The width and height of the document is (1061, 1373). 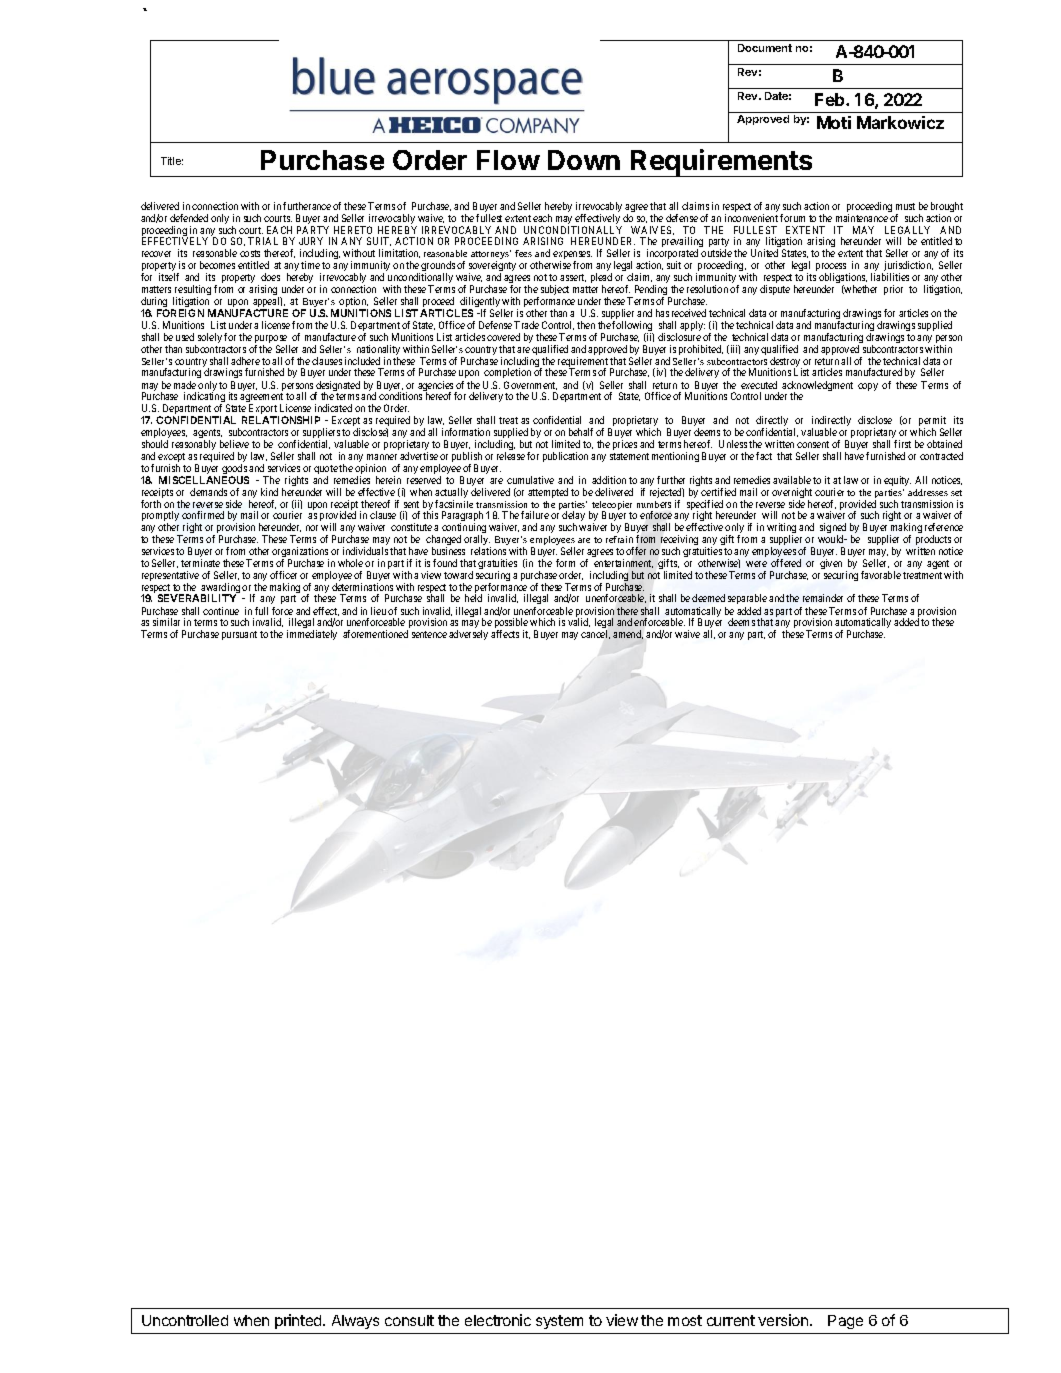 I want to click on Feb, so click(x=831, y=99).
